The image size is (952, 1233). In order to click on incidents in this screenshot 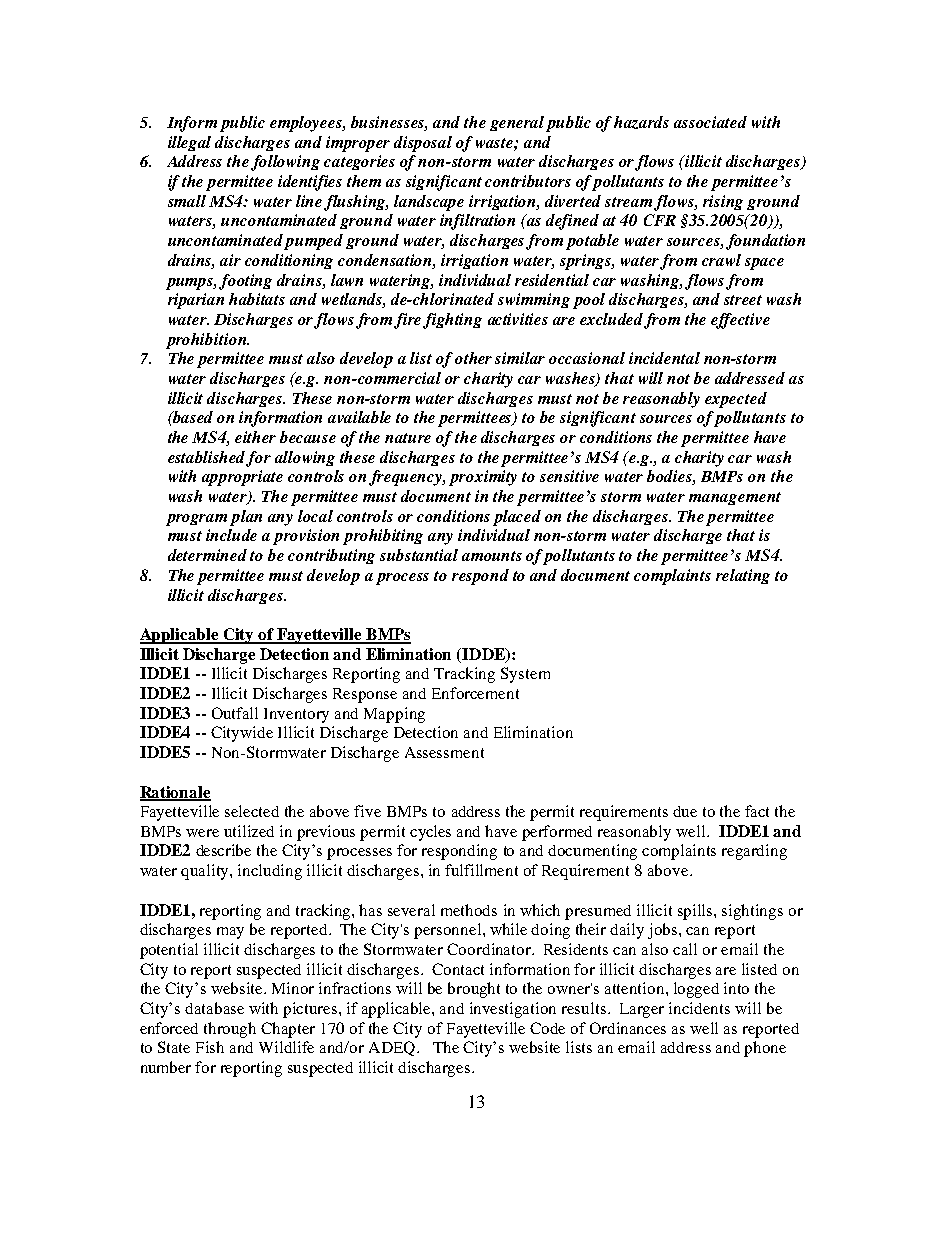, I will do `click(699, 1008)`.
